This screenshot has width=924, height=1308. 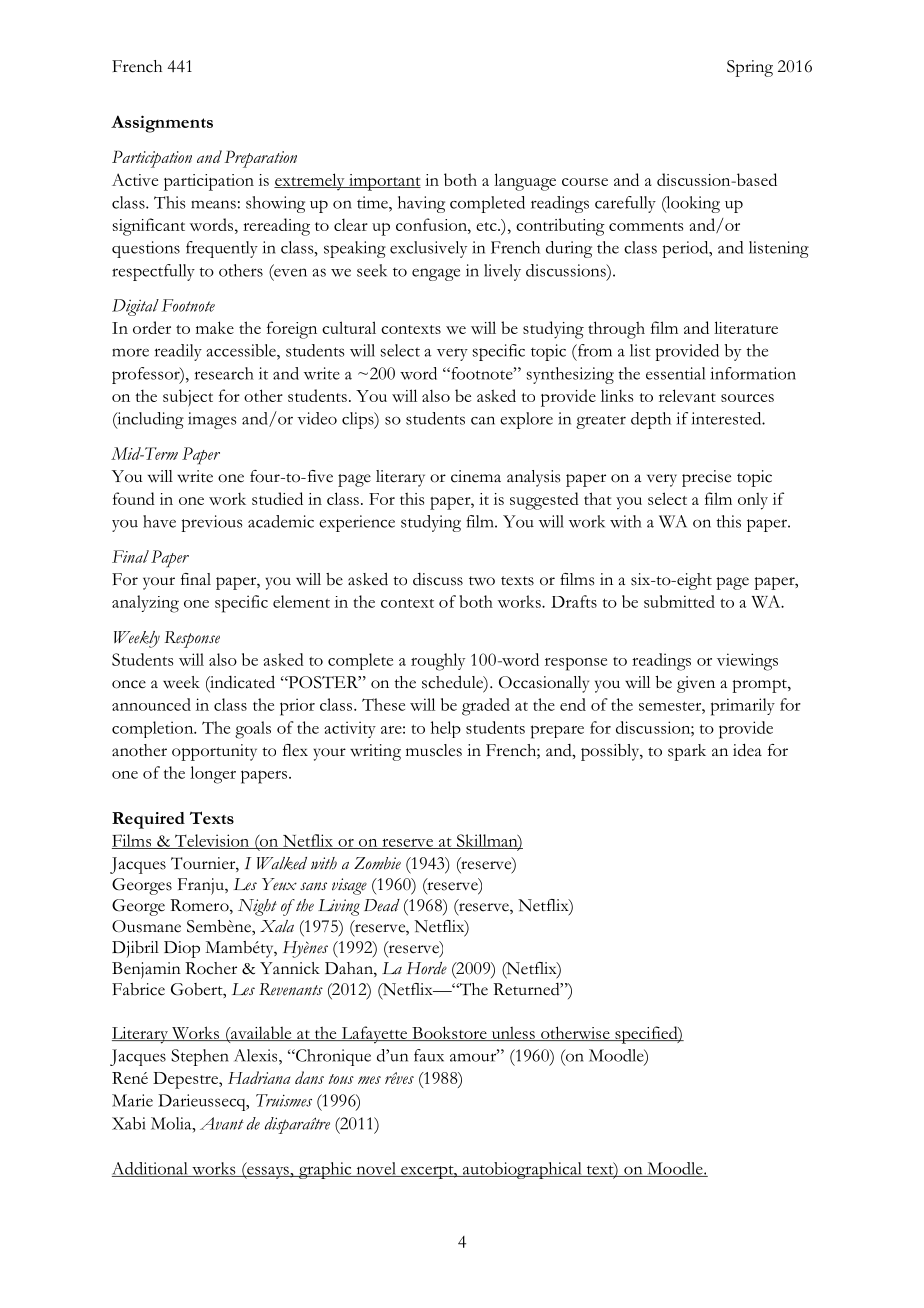 What do you see at coordinates (679, 601) in the screenshot?
I see `submitted` at bounding box center [679, 601].
